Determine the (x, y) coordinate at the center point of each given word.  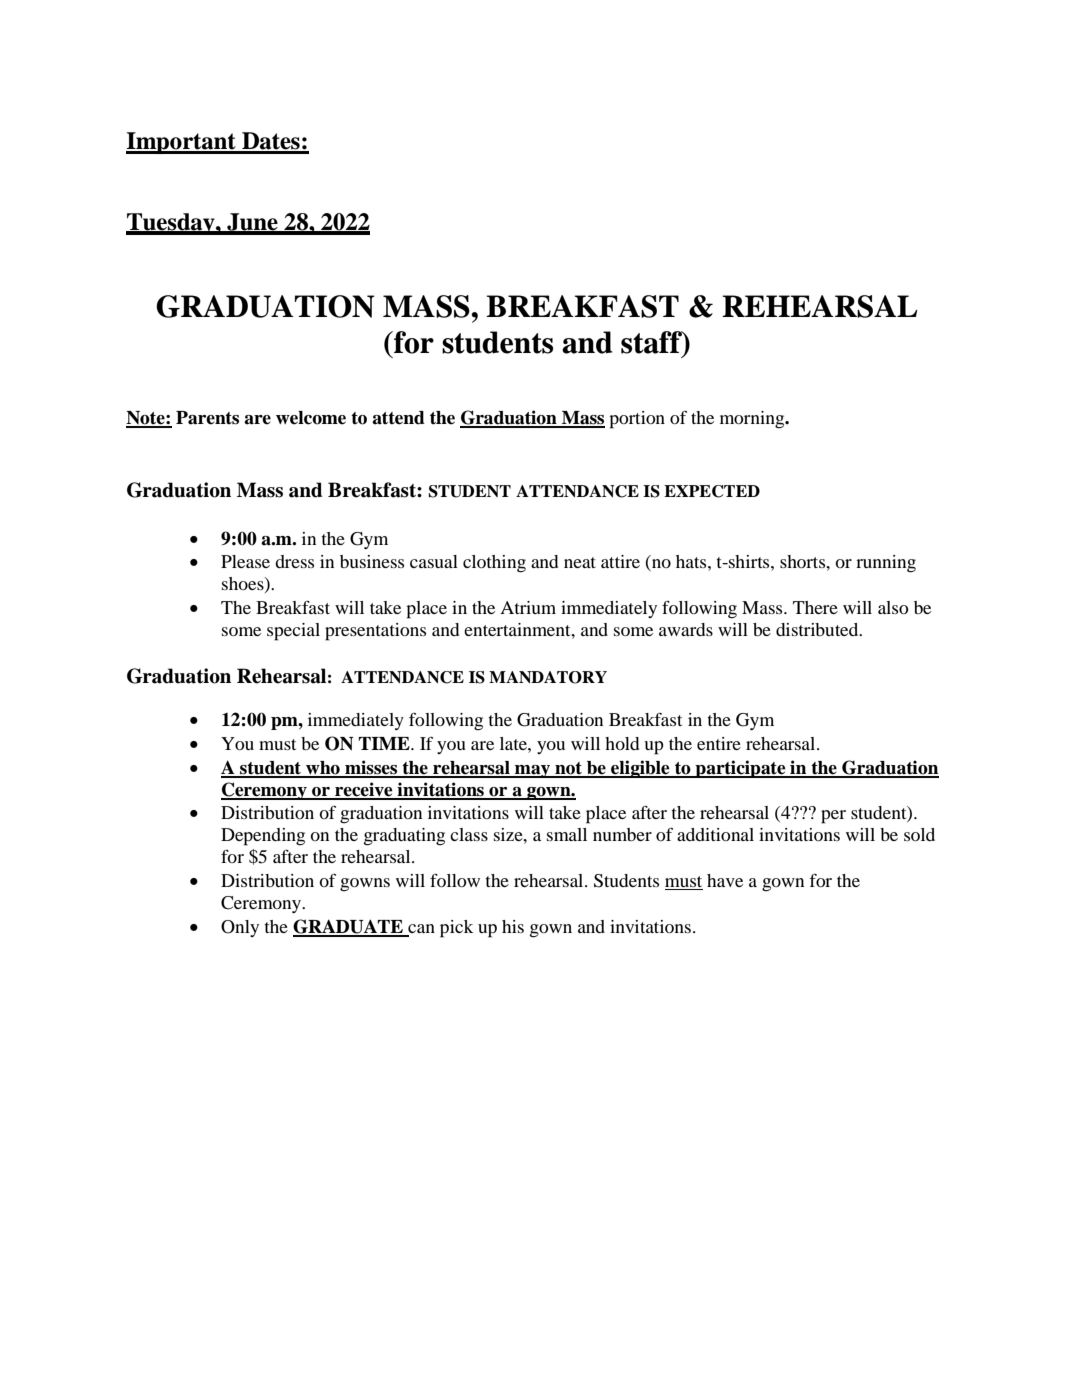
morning (753, 420)
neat (580, 562)
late (514, 743)
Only (240, 928)
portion (637, 420)
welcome (311, 418)
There (815, 607)
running (886, 564)
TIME (385, 743)
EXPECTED (712, 491)
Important (182, 143)
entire (719, 743)
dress (294, 561)
